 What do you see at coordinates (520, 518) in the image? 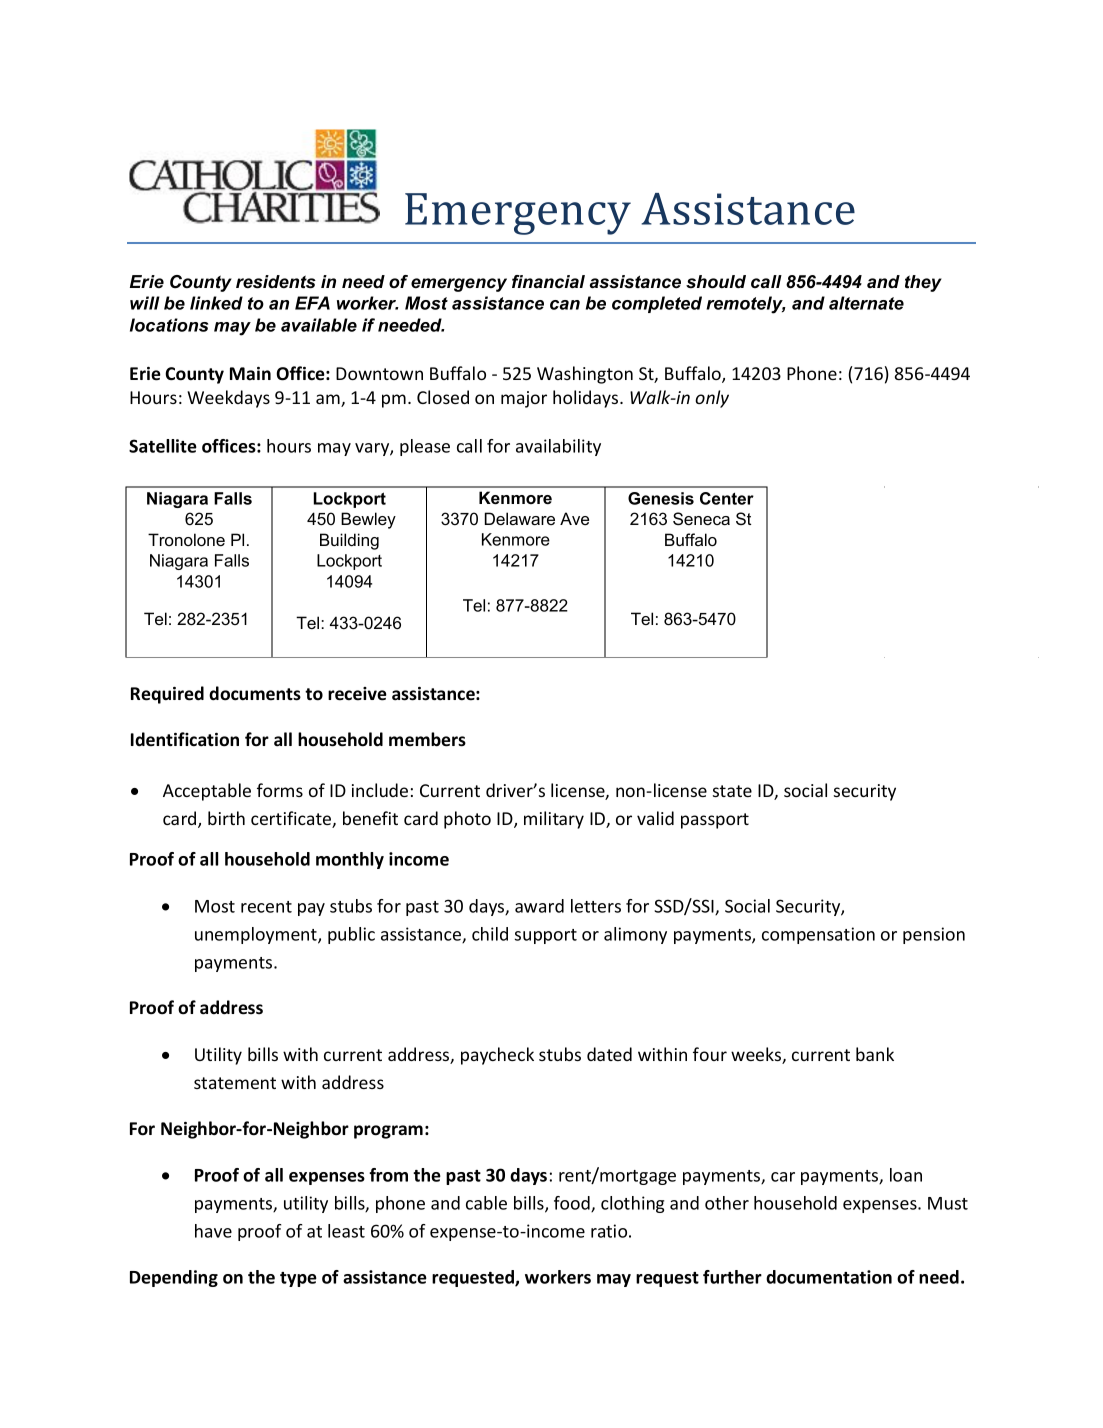
I see `Delaware` at bounding box center [520, 518].
